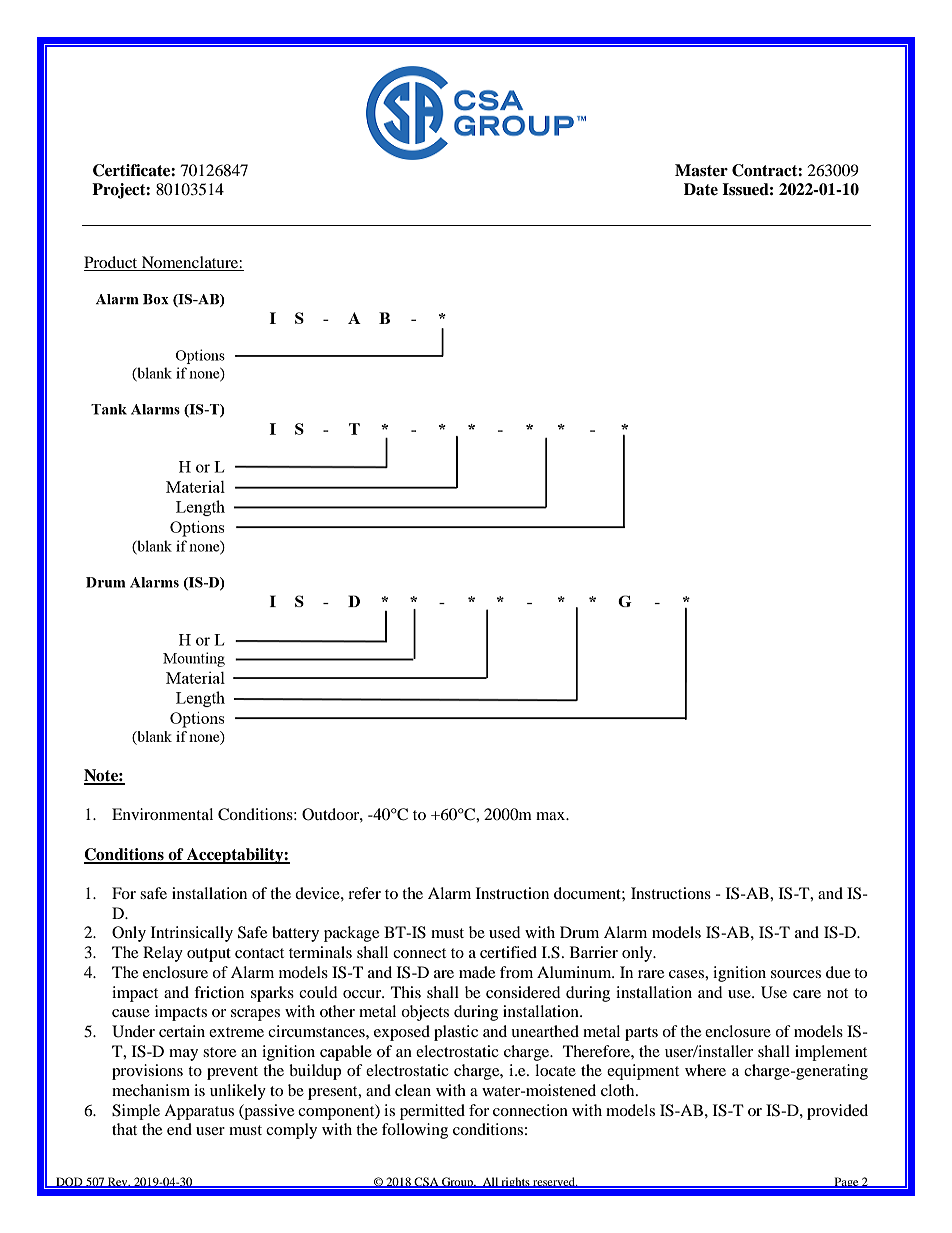  What do you see at coordinates (701, 189) in the document?
I see `Date` at bounding box center [701, 189].
